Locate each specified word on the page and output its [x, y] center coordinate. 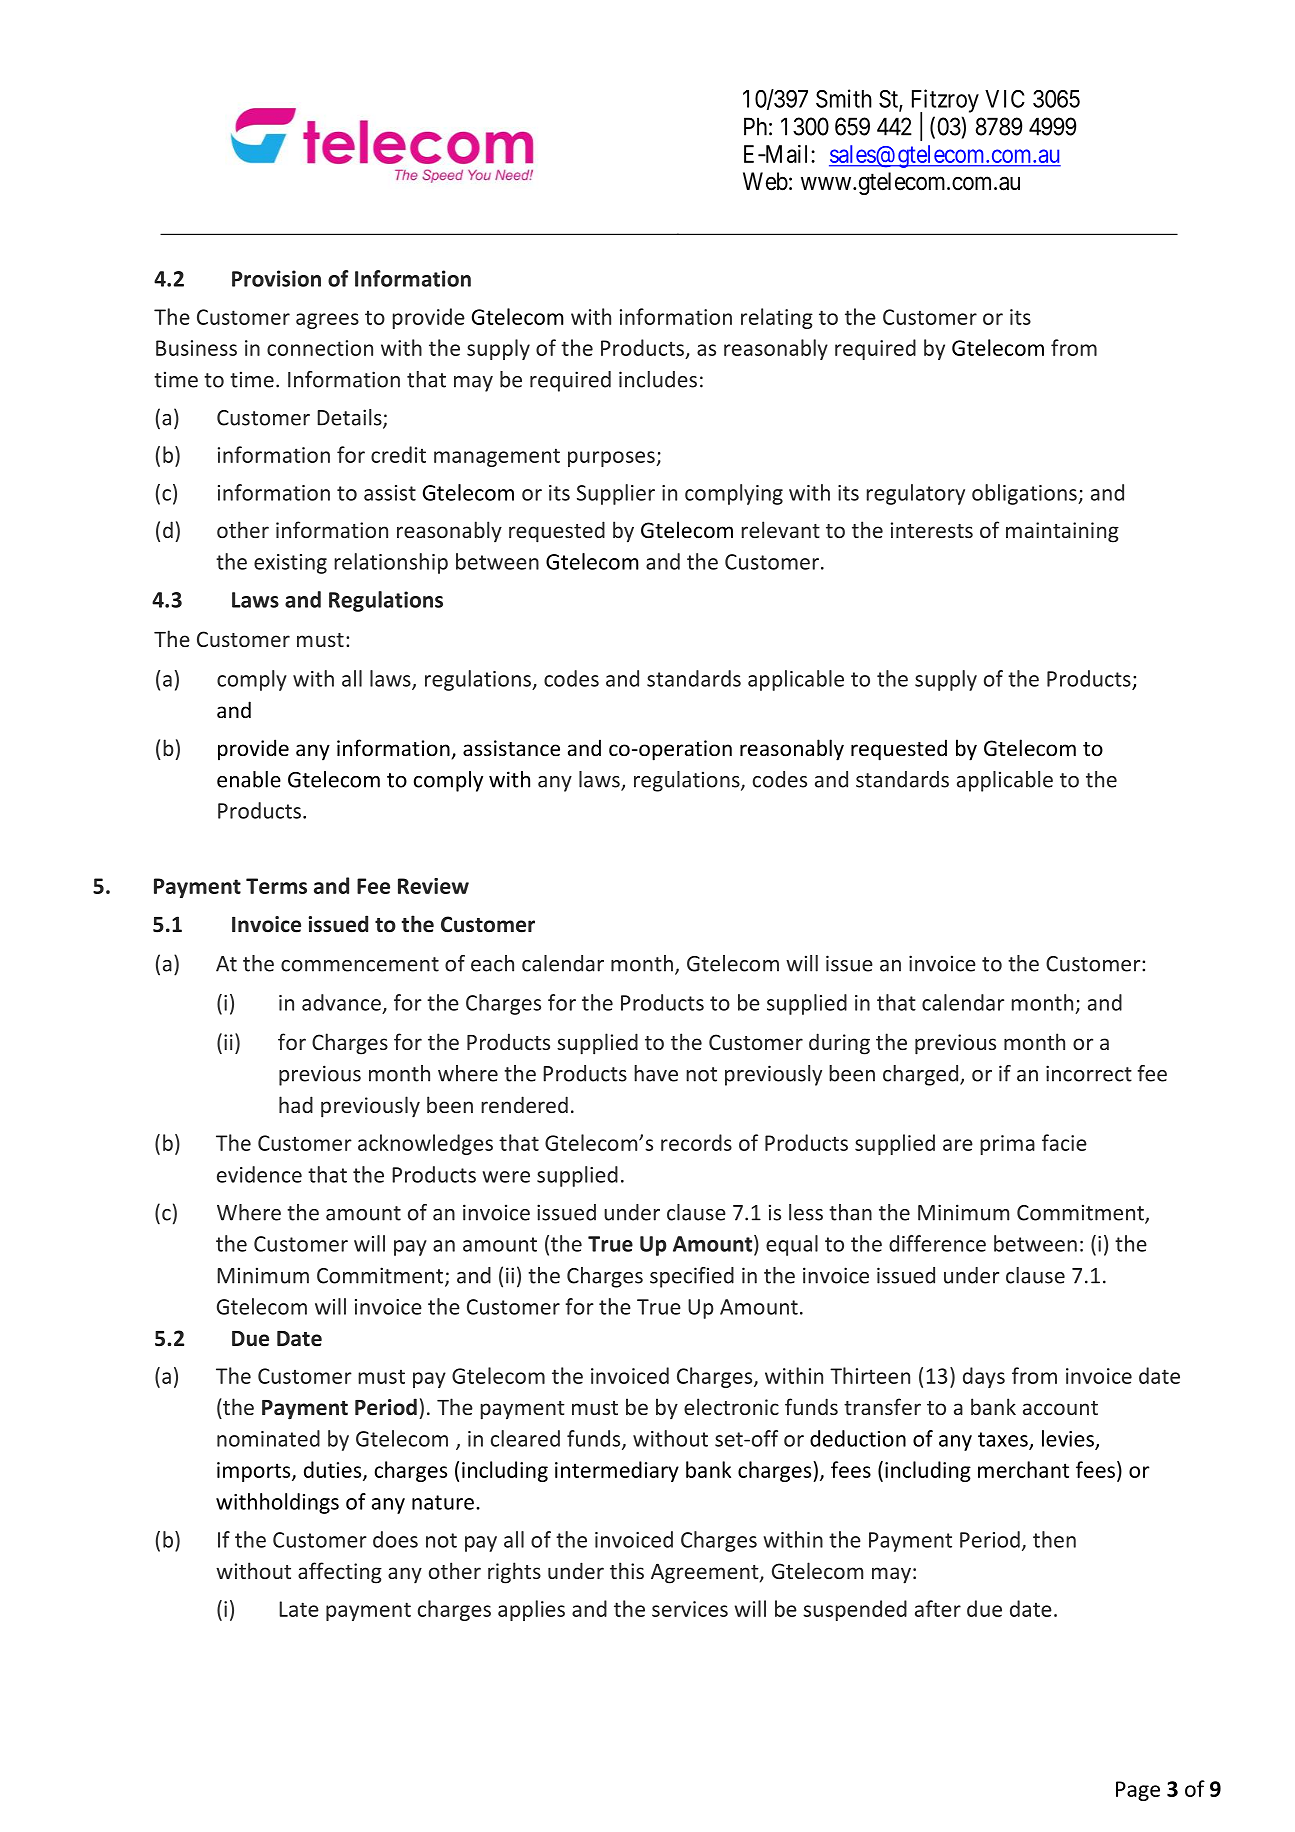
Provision [276, 278]
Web [765, 181]
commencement [360, 964]
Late [299, 1609]
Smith [844, 98]
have [656, 1073]
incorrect [1089, 1073]
